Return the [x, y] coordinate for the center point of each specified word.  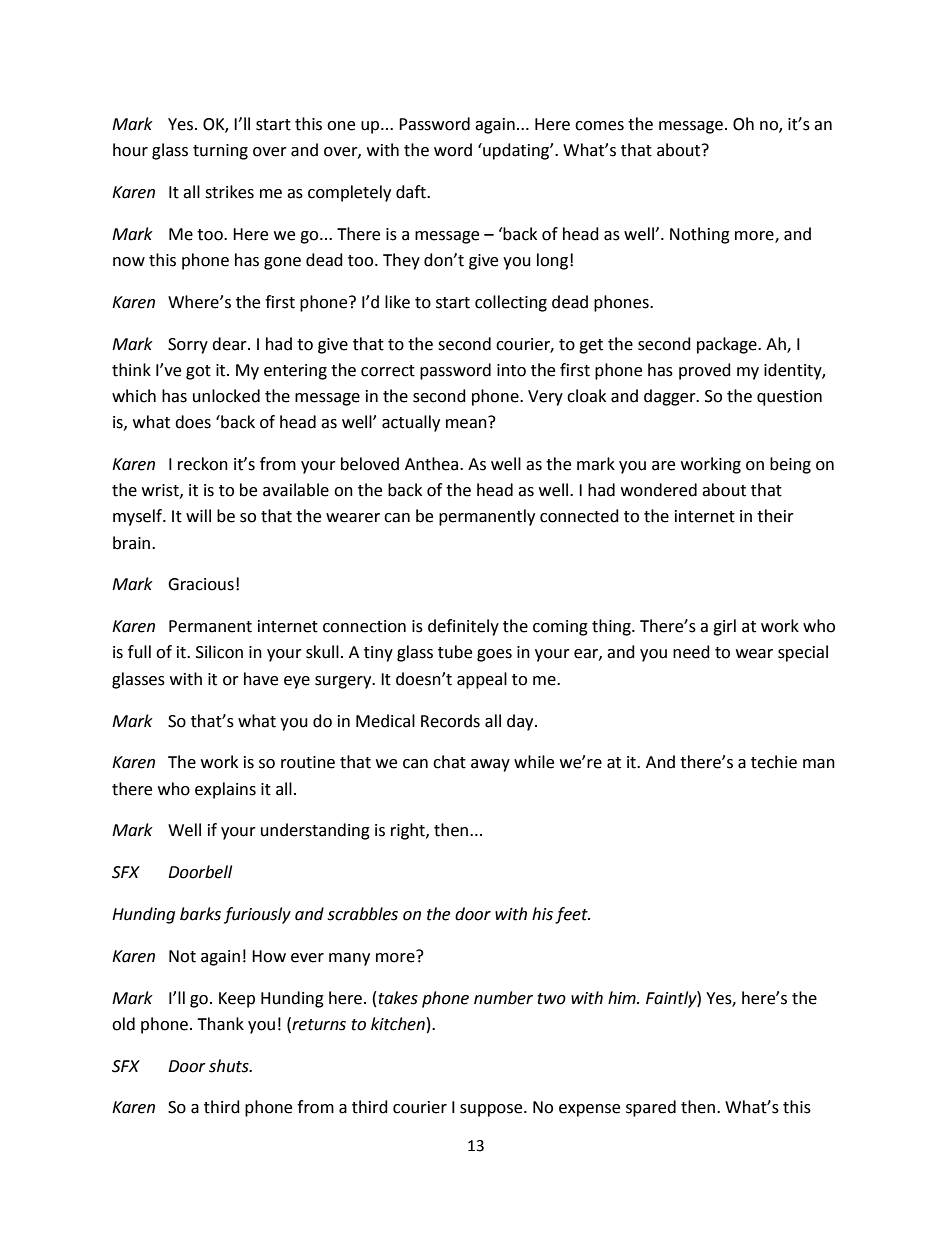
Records [450, 721]
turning [220, 152]
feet [572, 915]
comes [599, 126]
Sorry [188, 346]
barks [200, 914]
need [691, 652]
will [198, 515]
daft [412, 192]
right [409, 831]
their [775, 516]
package [728, 345]
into [511, 370]
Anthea [433, 464]
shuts [230, 1066]
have [261, 679]
